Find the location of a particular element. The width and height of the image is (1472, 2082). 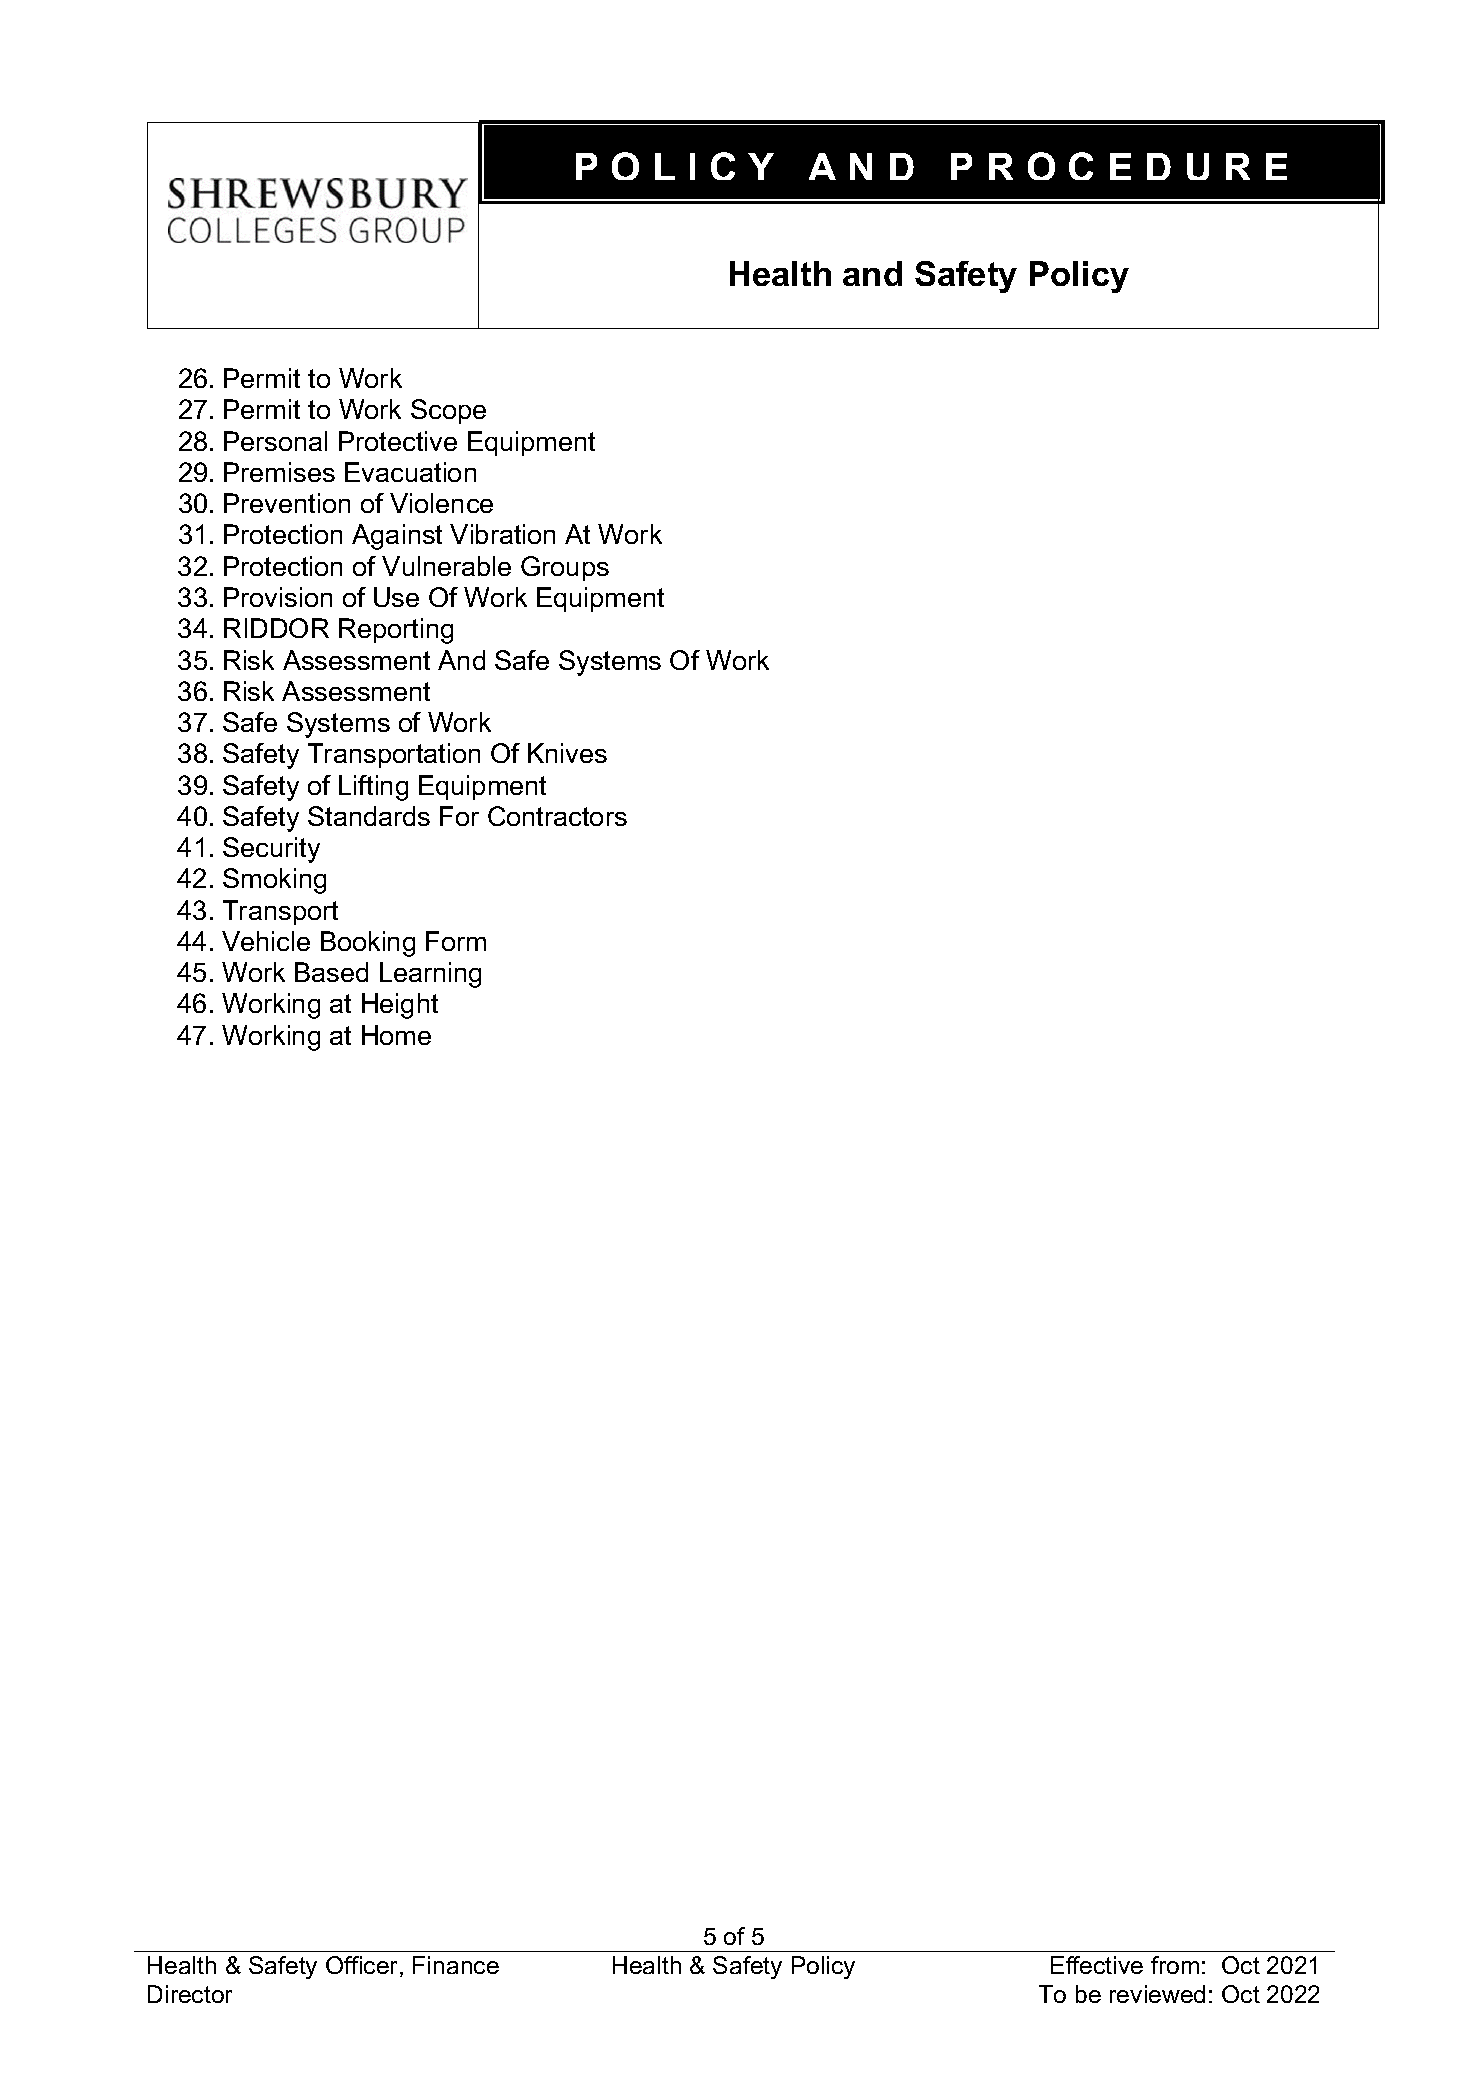

Director is located at coordinates (190, 1994).
